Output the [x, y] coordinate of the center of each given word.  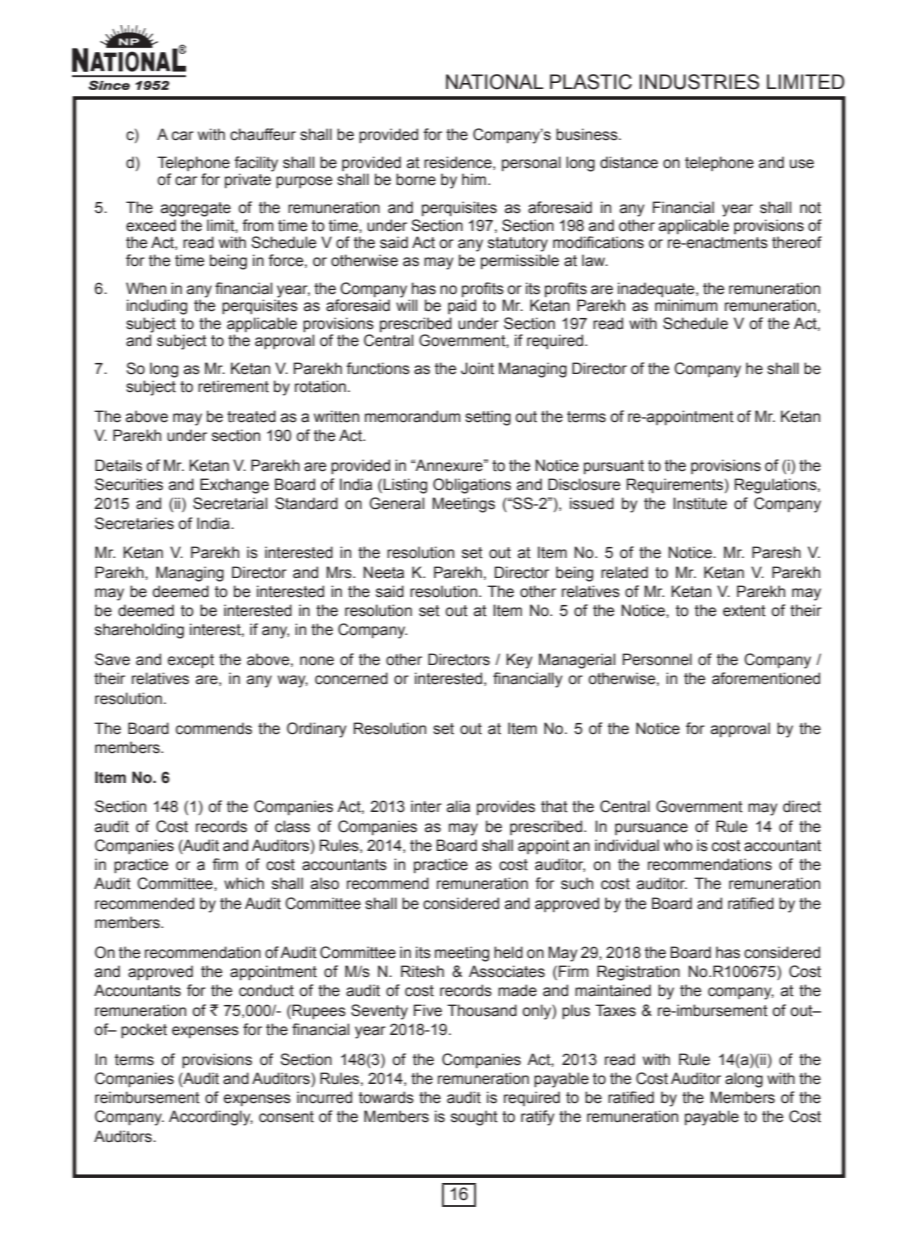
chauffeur [263, 134]
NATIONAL [495, 82]
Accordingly [211, 1118]
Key [519, 661]
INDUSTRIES [699, 82]
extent [744, 611]
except [191, 661]
